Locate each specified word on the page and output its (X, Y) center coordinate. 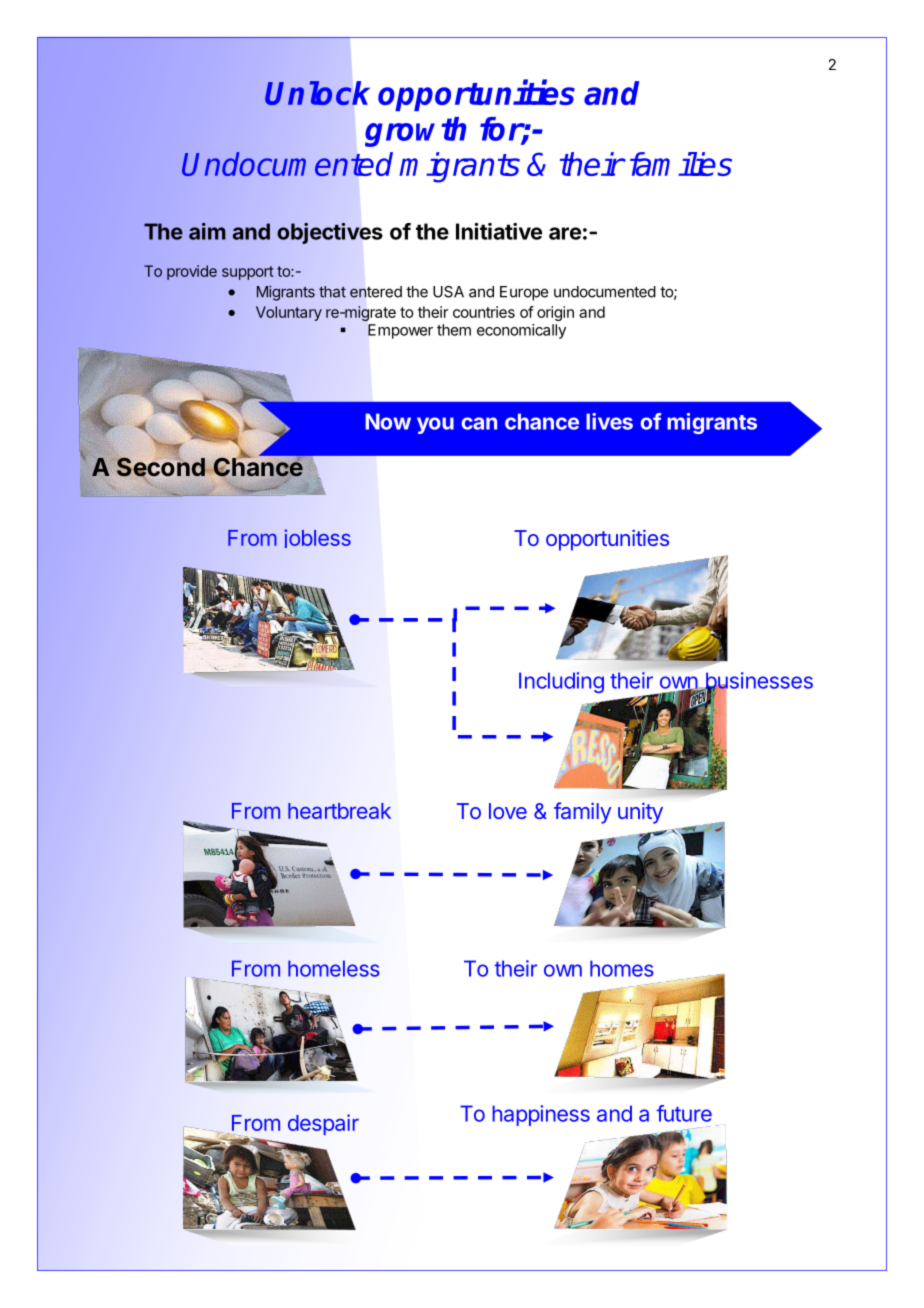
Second (162, 468)
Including (561, 682)
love (508, 811)
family (582, 813)
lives (609, 421)
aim (207, 231)
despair (323, 1124)
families (681, 164)
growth (415, 132)
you (435, 425)
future (684, 1113)
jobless (317, 538)
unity (640, 813)
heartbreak (339, 811)
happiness (541, 1115)
